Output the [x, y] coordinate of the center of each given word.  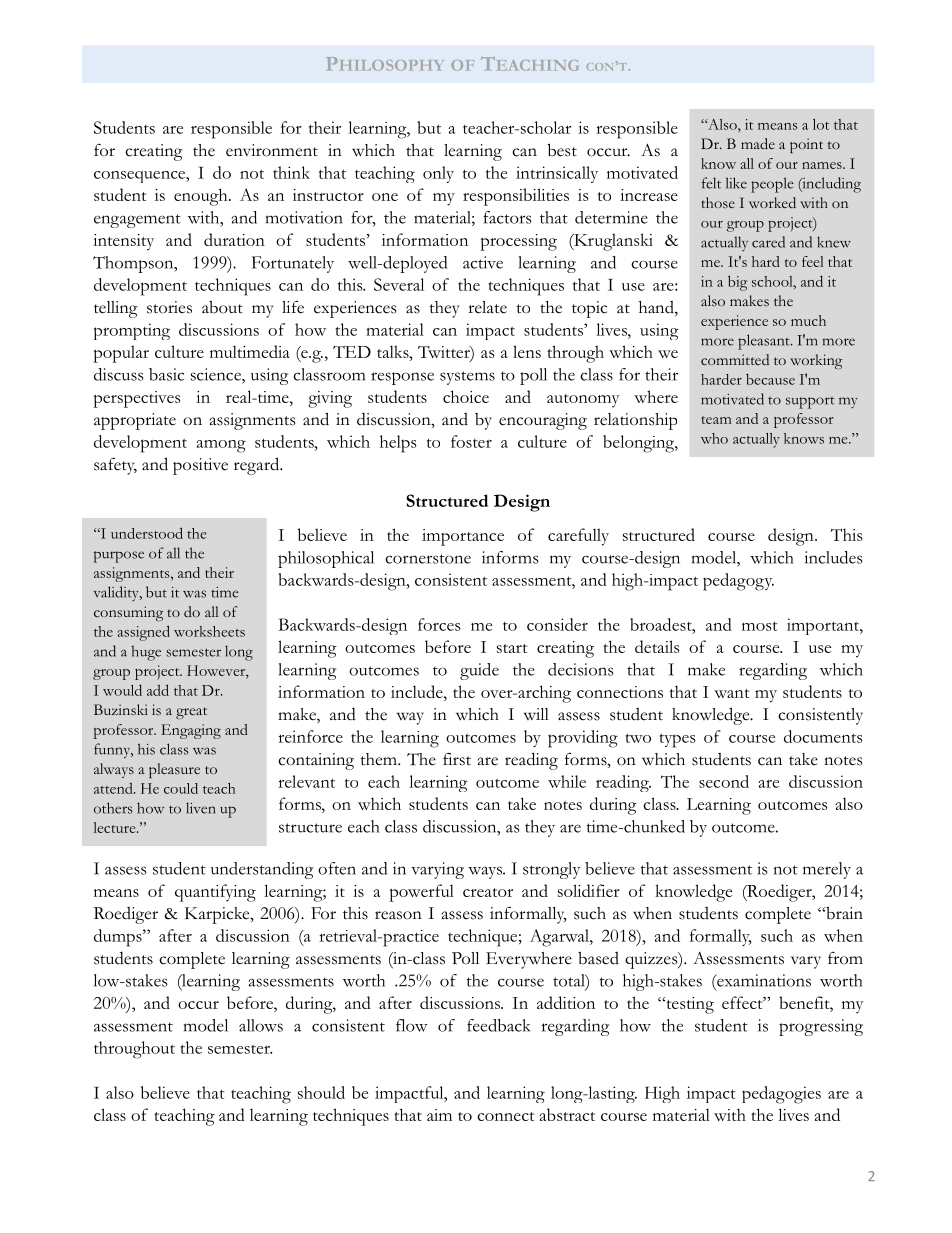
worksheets [209, 631]
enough [202, 197]
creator [488, 892]
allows [261, 1025]
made [758, 143]
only [438, 174]
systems [467, 378]
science [217, 374]
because [770, 379]
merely [827, 870]
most [760, 626]
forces [439, 624]
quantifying [215, 893]
